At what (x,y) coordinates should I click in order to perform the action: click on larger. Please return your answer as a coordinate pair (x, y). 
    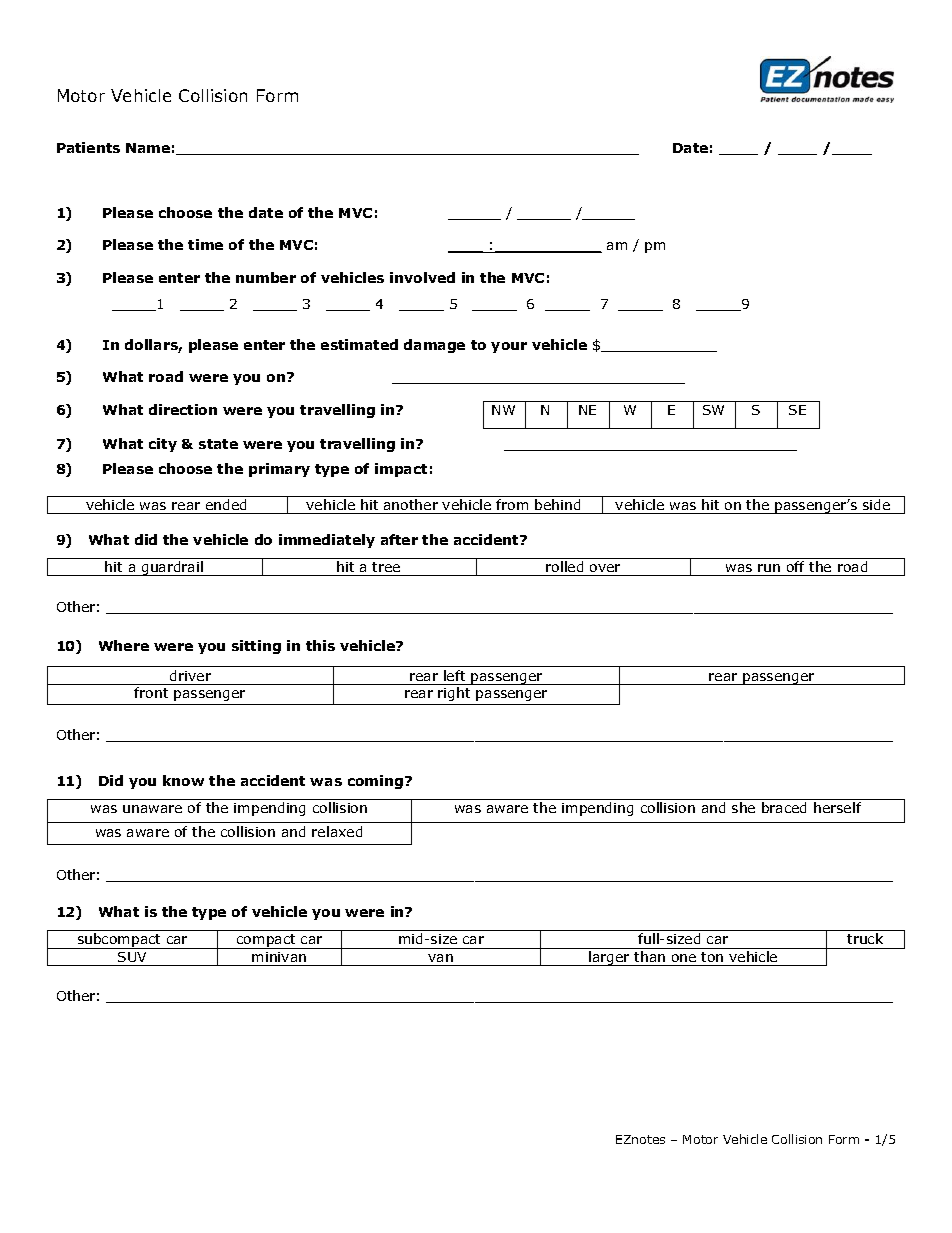
    Looking at the image, I should click on (609, 958).
